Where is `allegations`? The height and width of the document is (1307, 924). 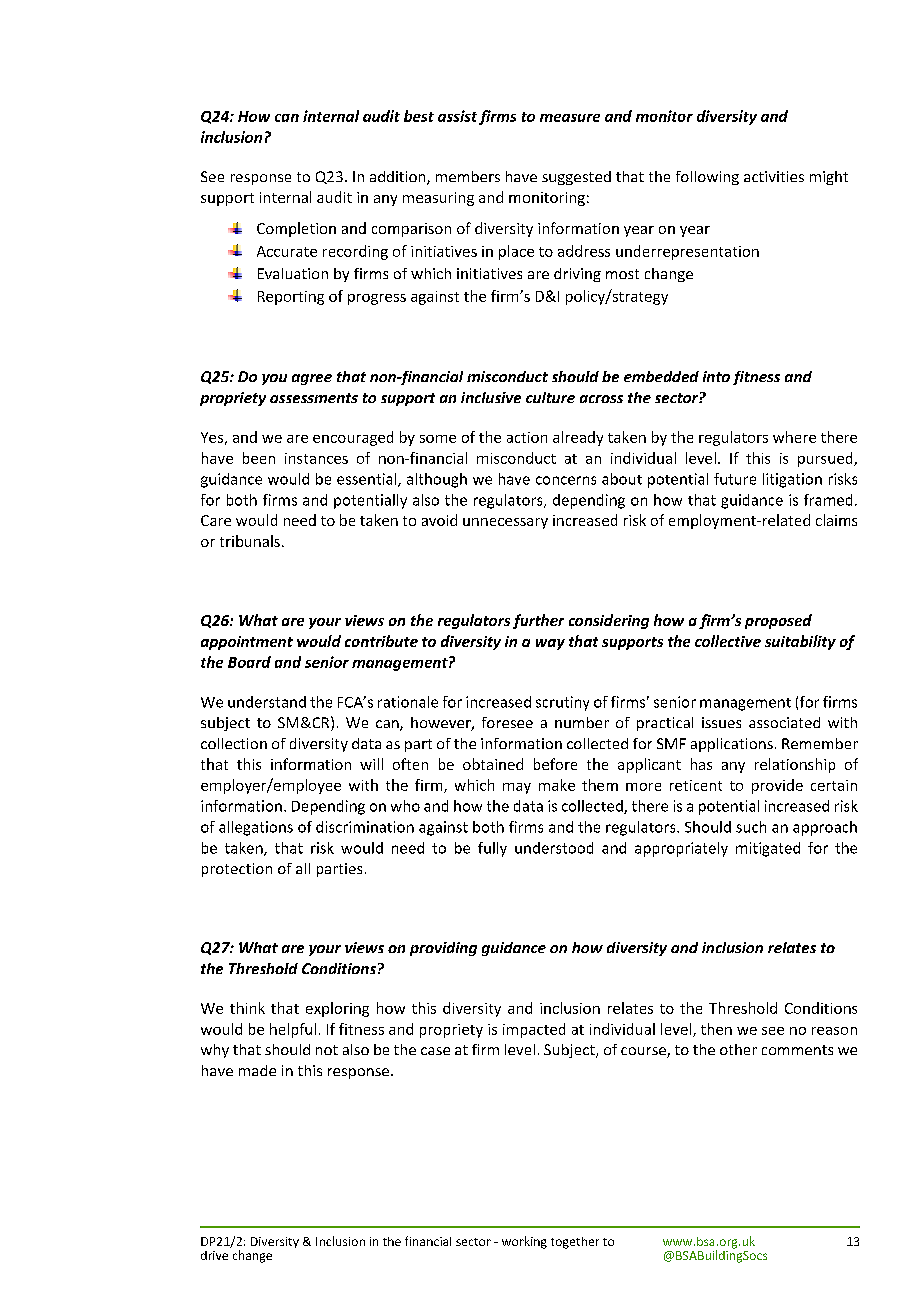 allegations is located at coordinates (256, 828).
